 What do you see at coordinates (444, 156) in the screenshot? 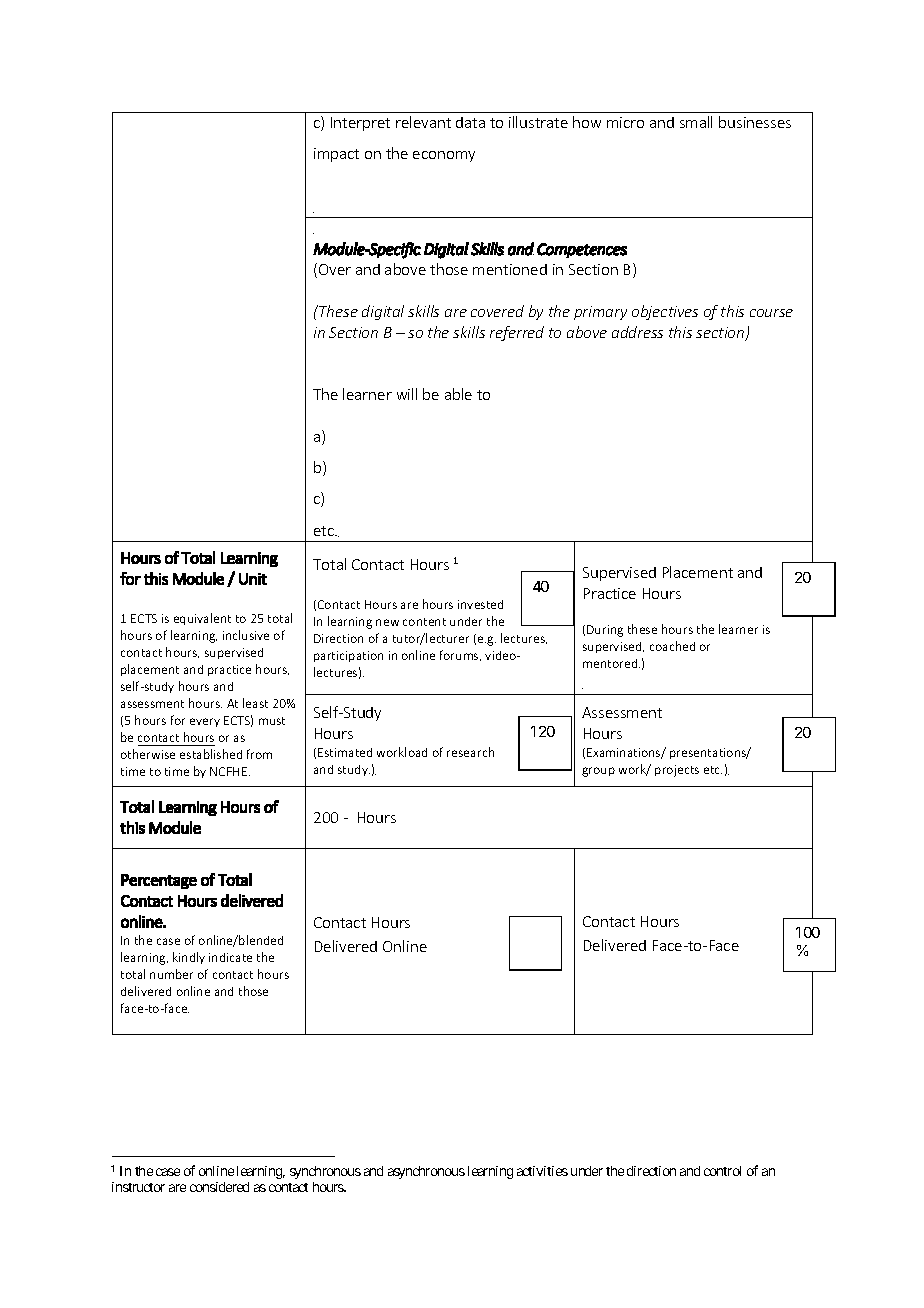
I see `economy` at bounding box center [444, 156].
